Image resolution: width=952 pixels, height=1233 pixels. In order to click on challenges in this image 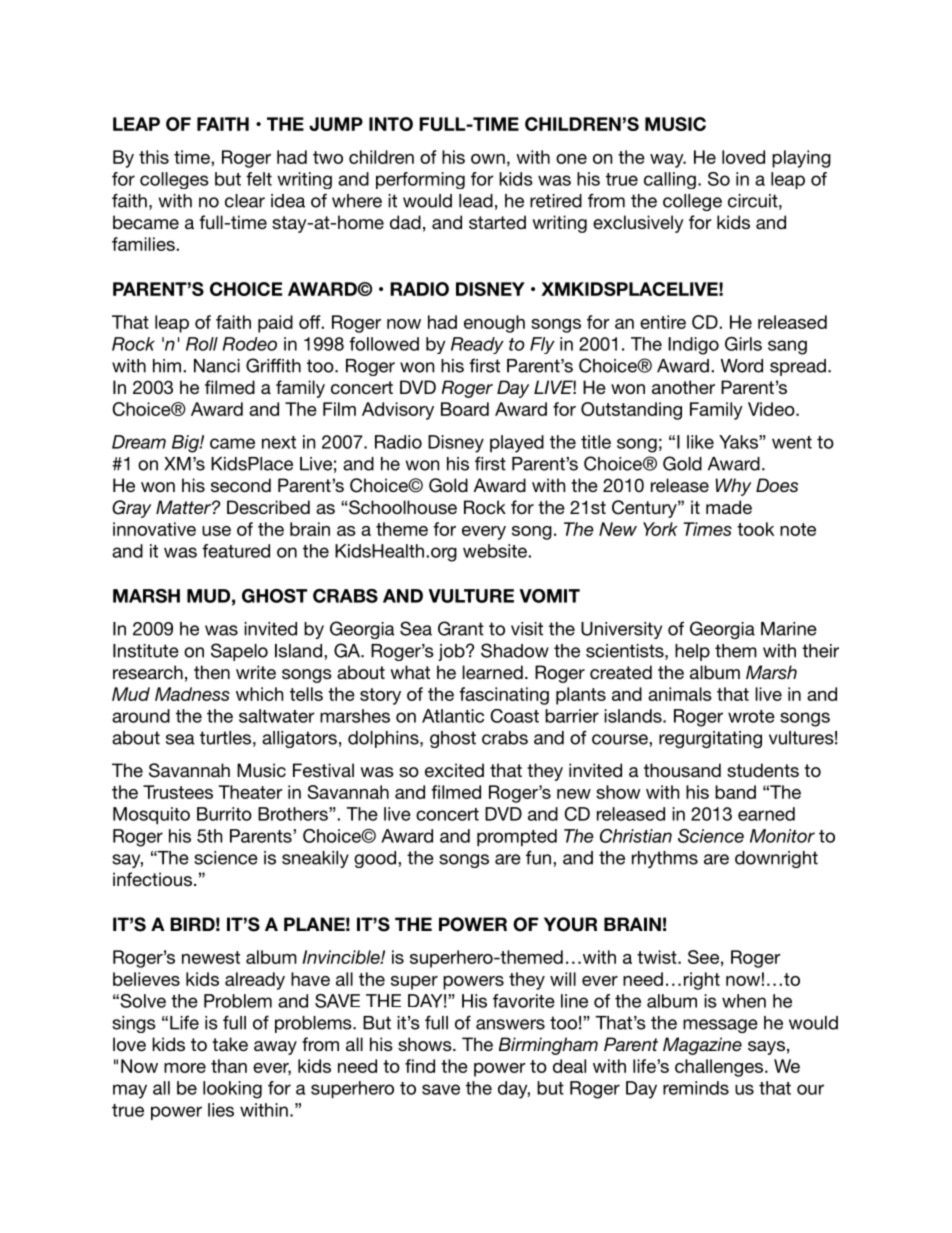, I will do `click(720, 1068)`.
